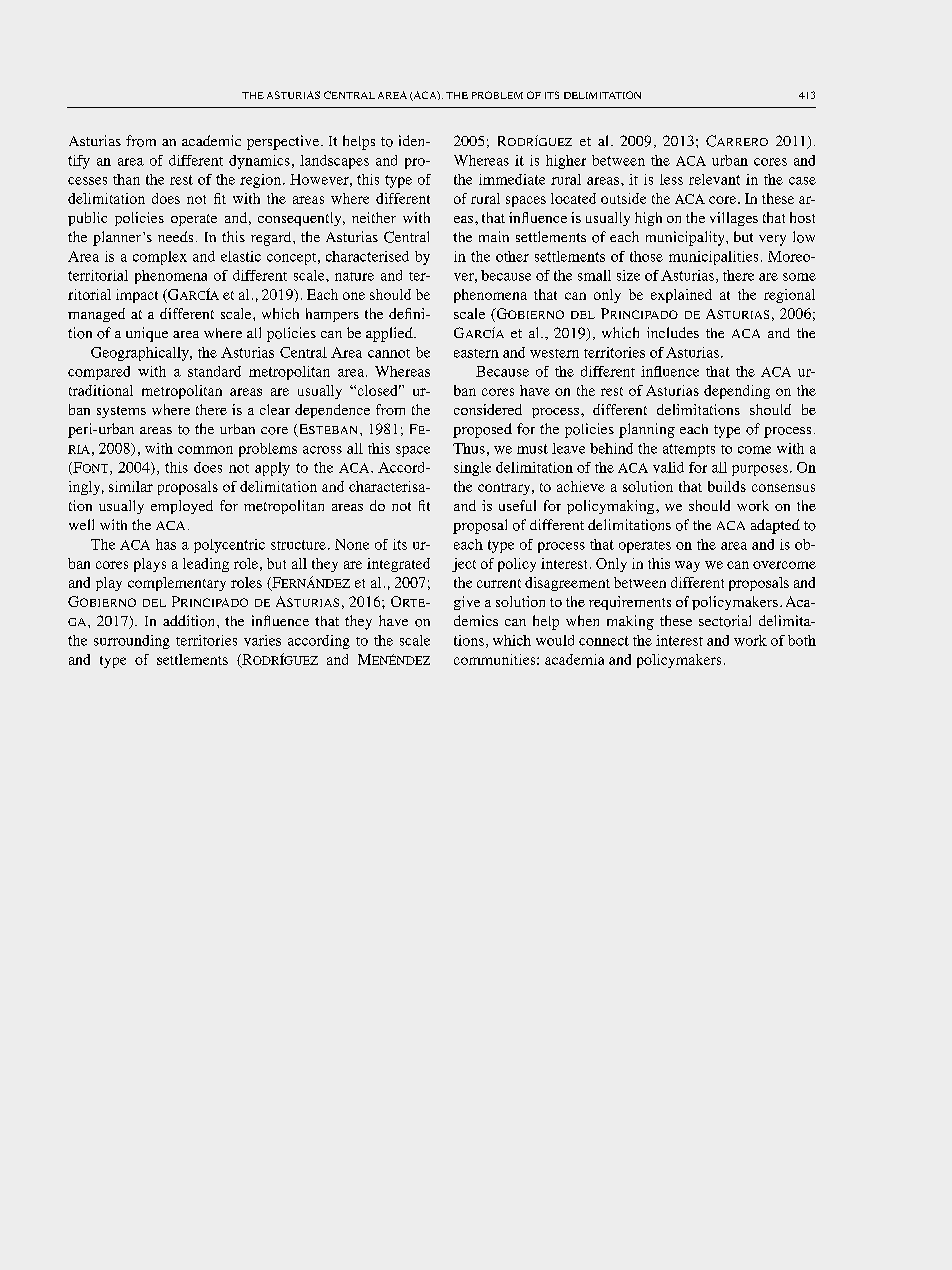  I want to click on relevant, so click(714, 179).
